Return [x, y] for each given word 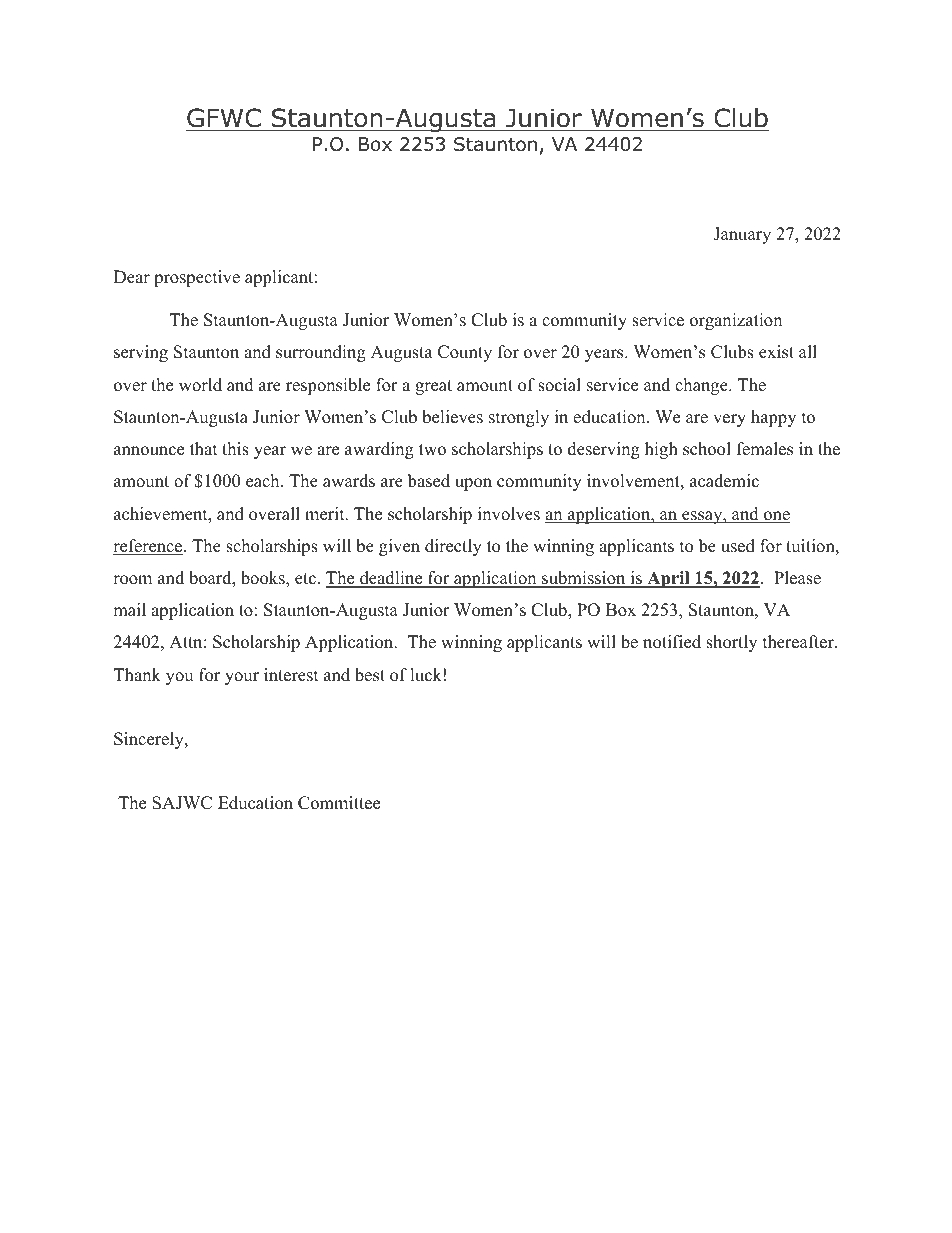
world [200, 385]
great [433, 387]
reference [149, 547]
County [465, 353]
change [702, 386]
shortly [731, 643]
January [742, 235]
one [776, 517]
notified [672, 642]
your [242, 678]
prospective [197, 278]
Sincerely [150, 740]
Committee [339, 803]
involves [509, 514]
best [370, 675]
